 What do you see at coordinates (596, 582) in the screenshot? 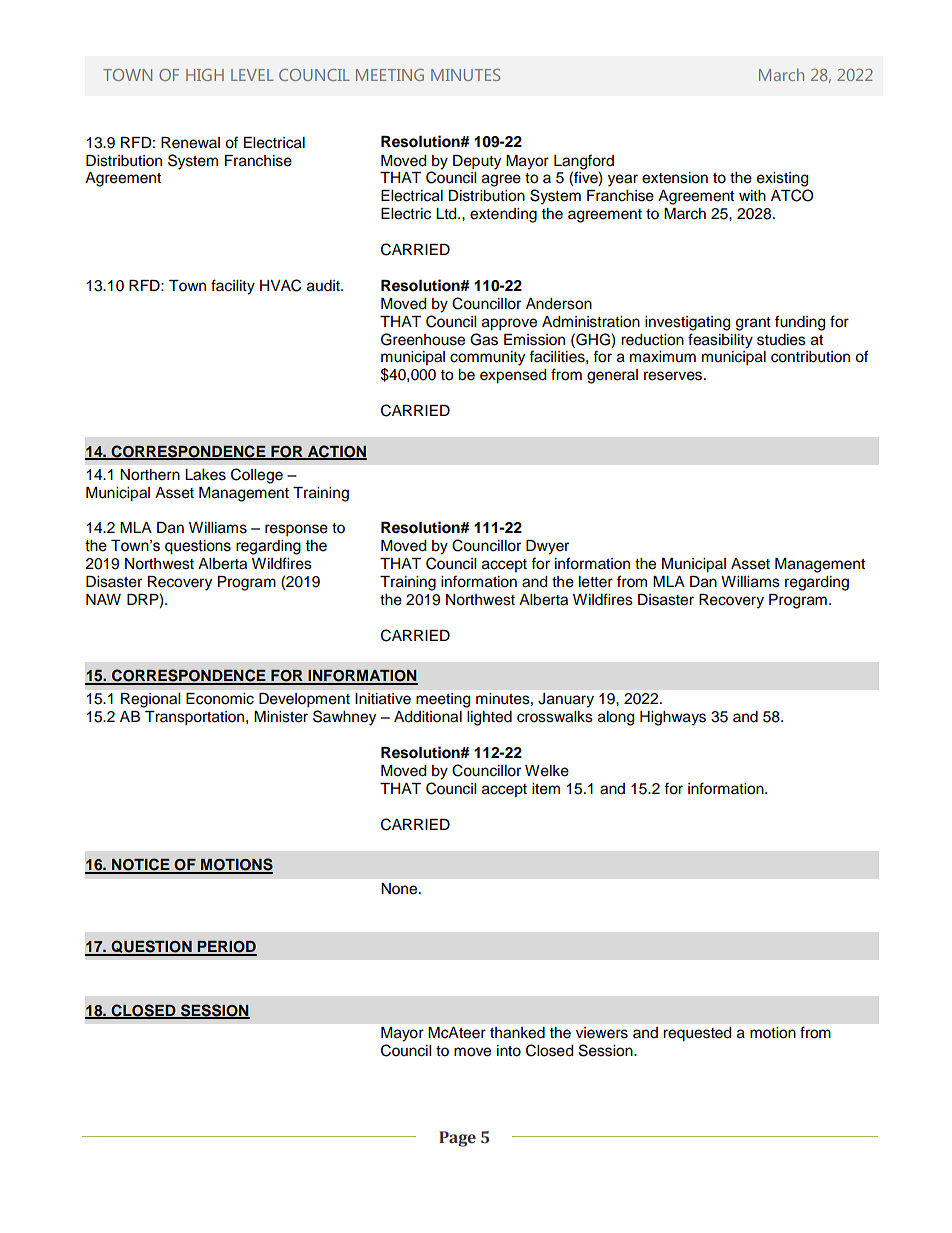
I see `letter` at bounding box center [596, 582].
